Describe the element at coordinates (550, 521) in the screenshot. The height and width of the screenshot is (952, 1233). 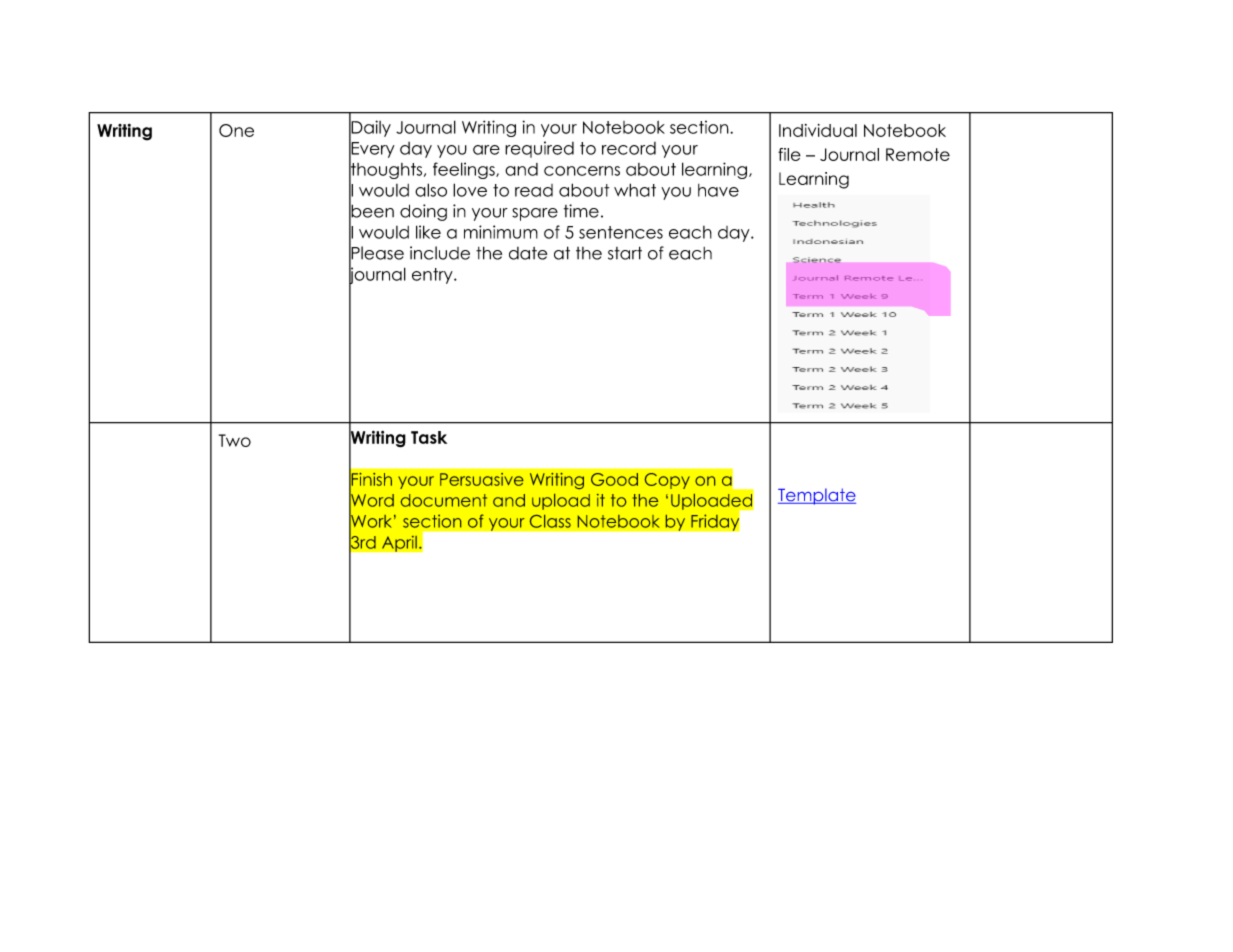
I see `Class` at that location.
